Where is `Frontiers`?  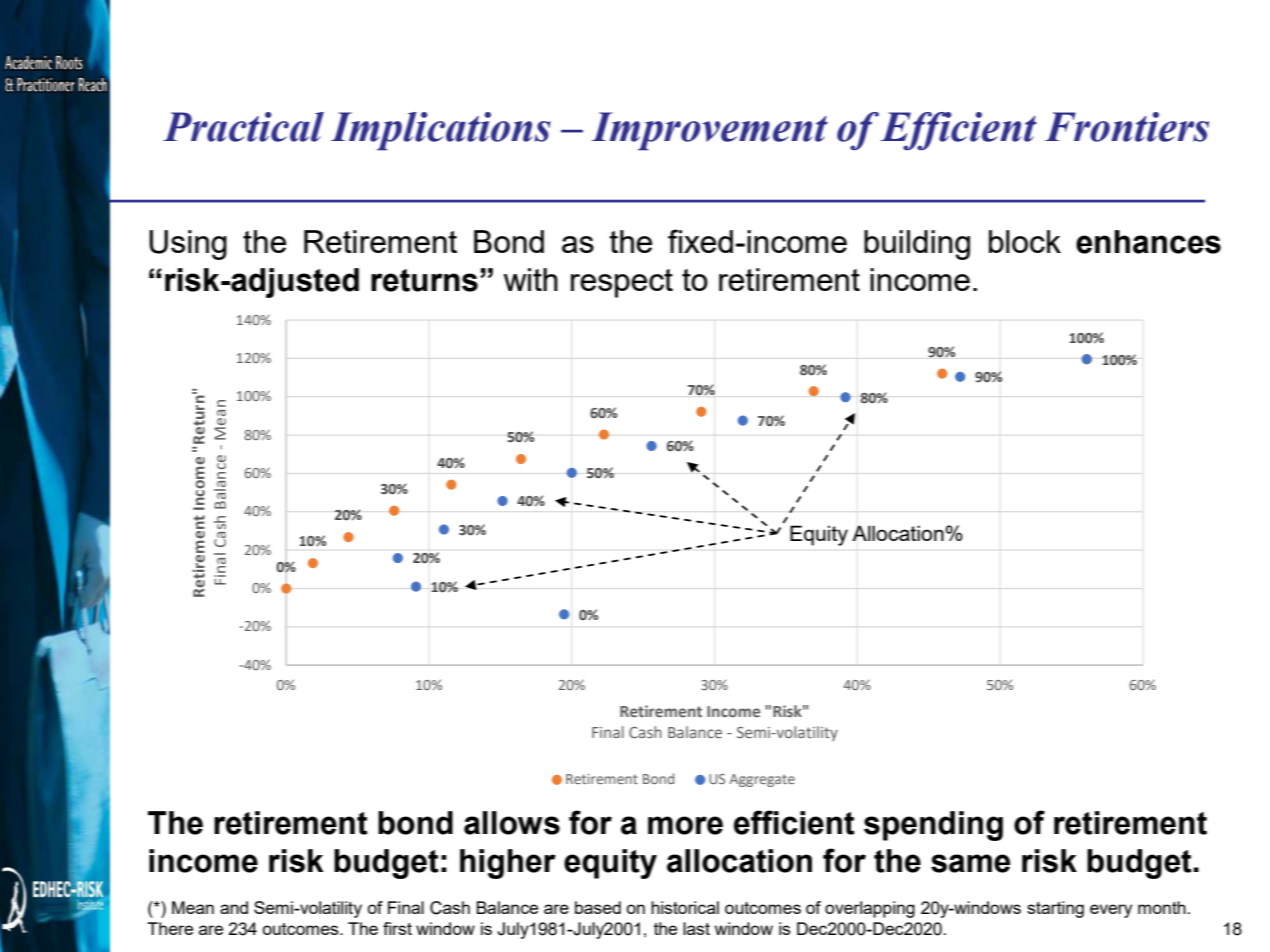 Frontiers is located at coordinates (1127, 127).
